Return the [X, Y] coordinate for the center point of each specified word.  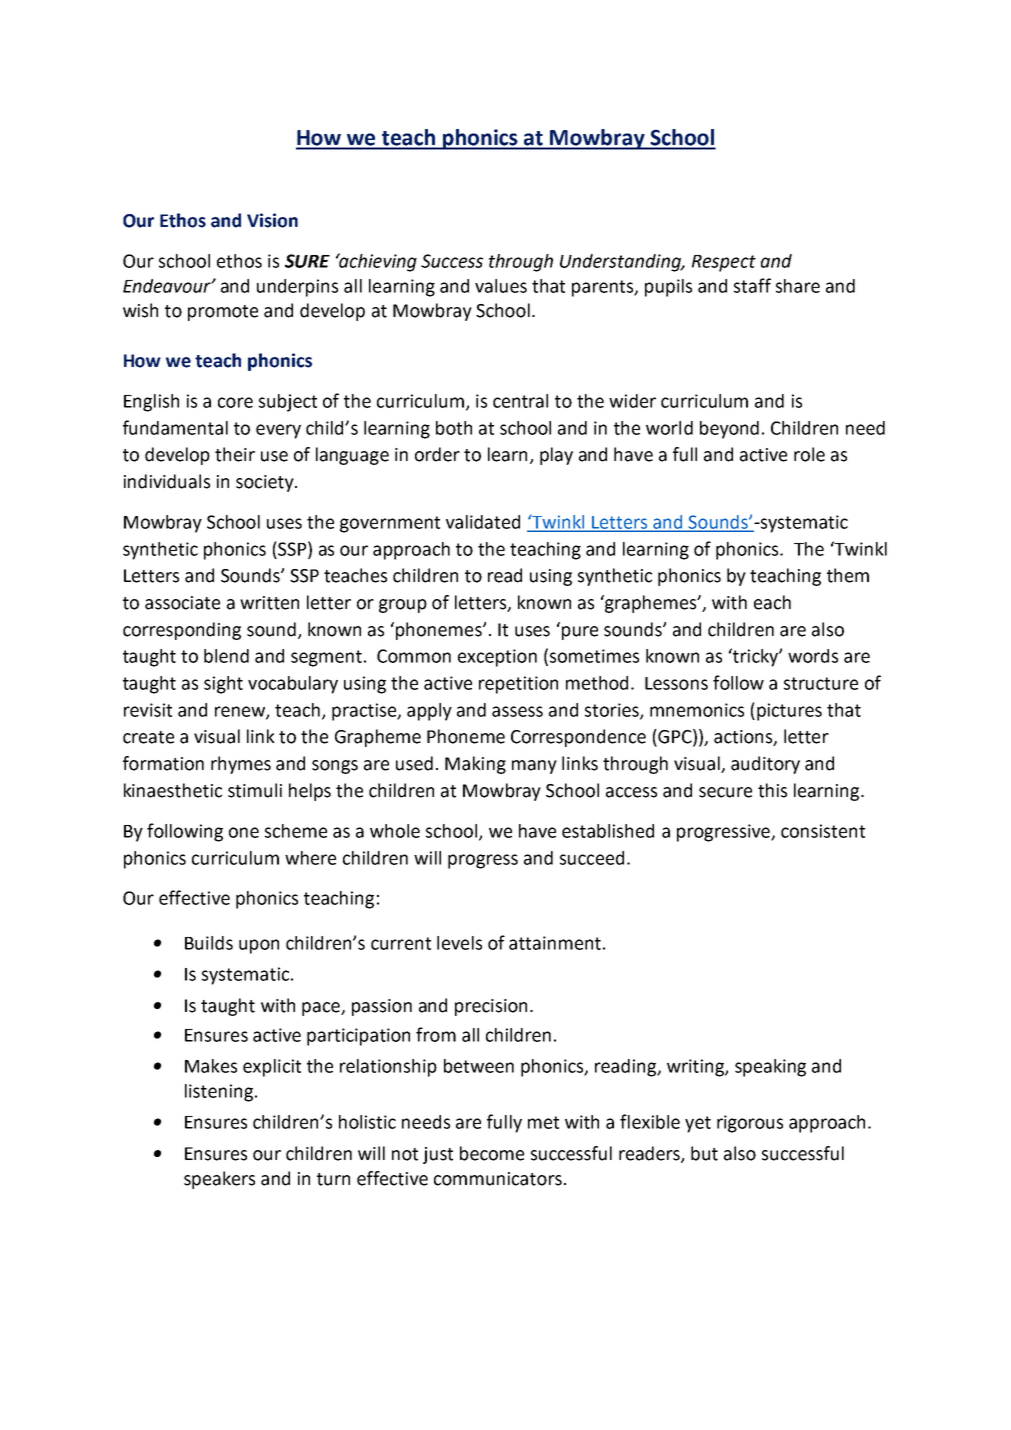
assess [517, 711]
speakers [219, 1180]
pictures [789, 712]
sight [223, 685]
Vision [272, 220]
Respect [724, 263]
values [501, 286]
